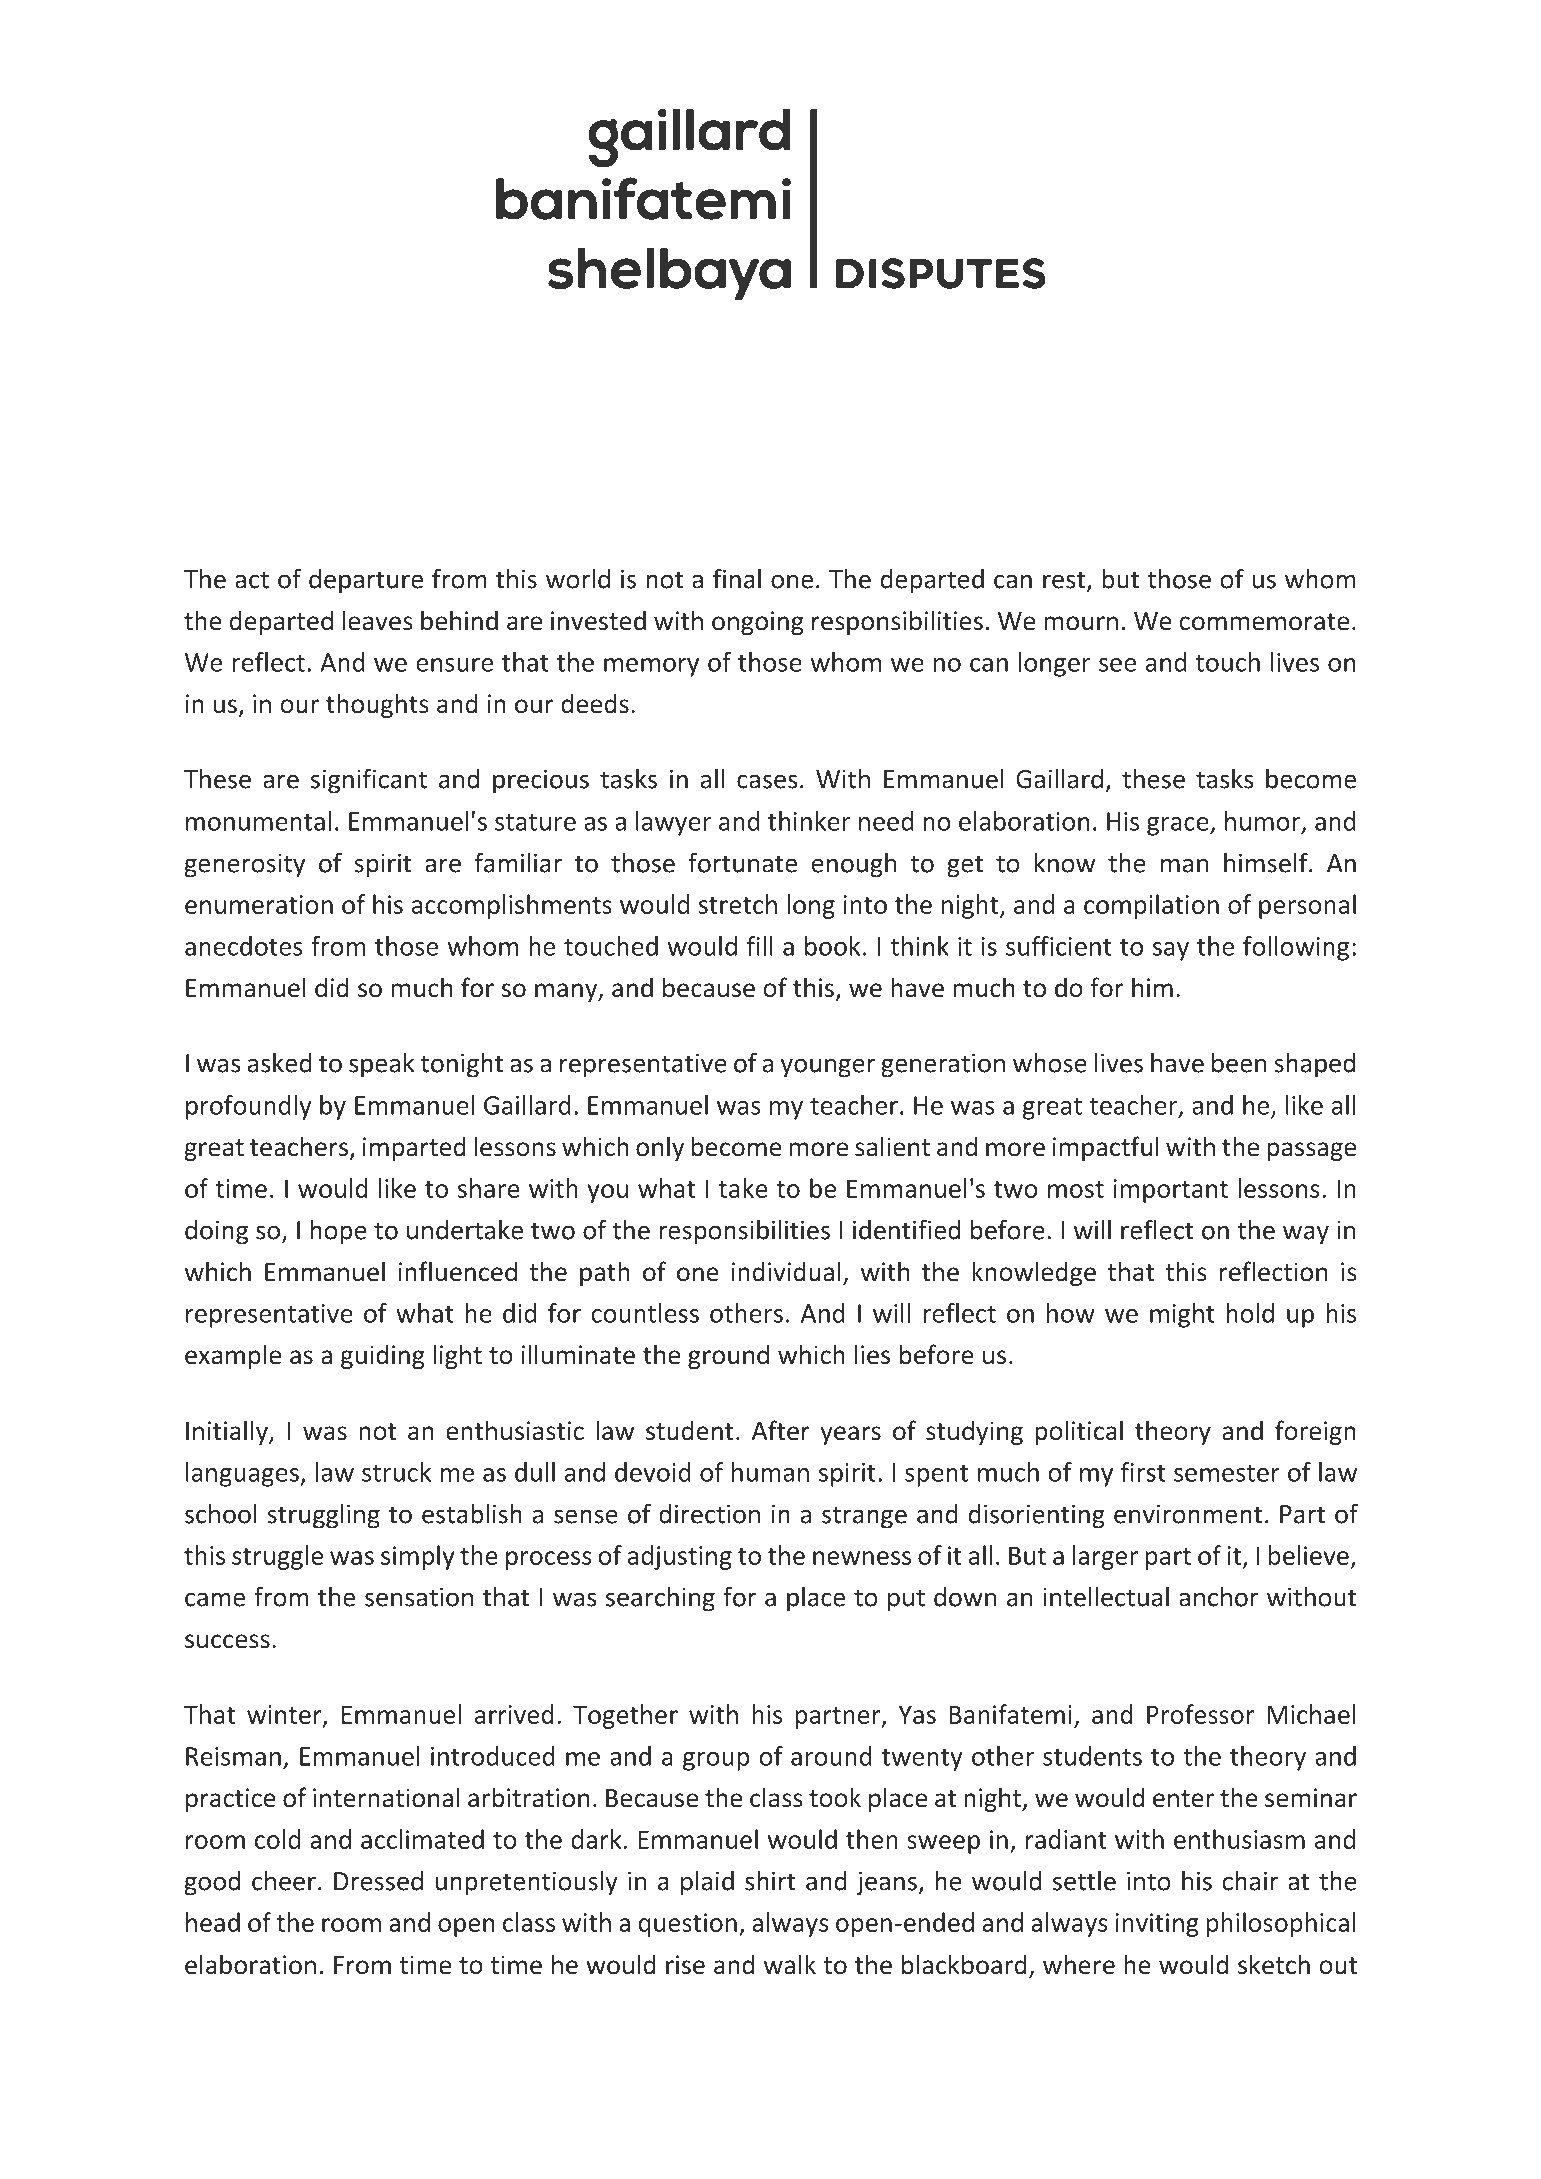  What do you see at coordinates (770, 1881) in the image?
I see `shirt` at bounding box center [770, 1881].
